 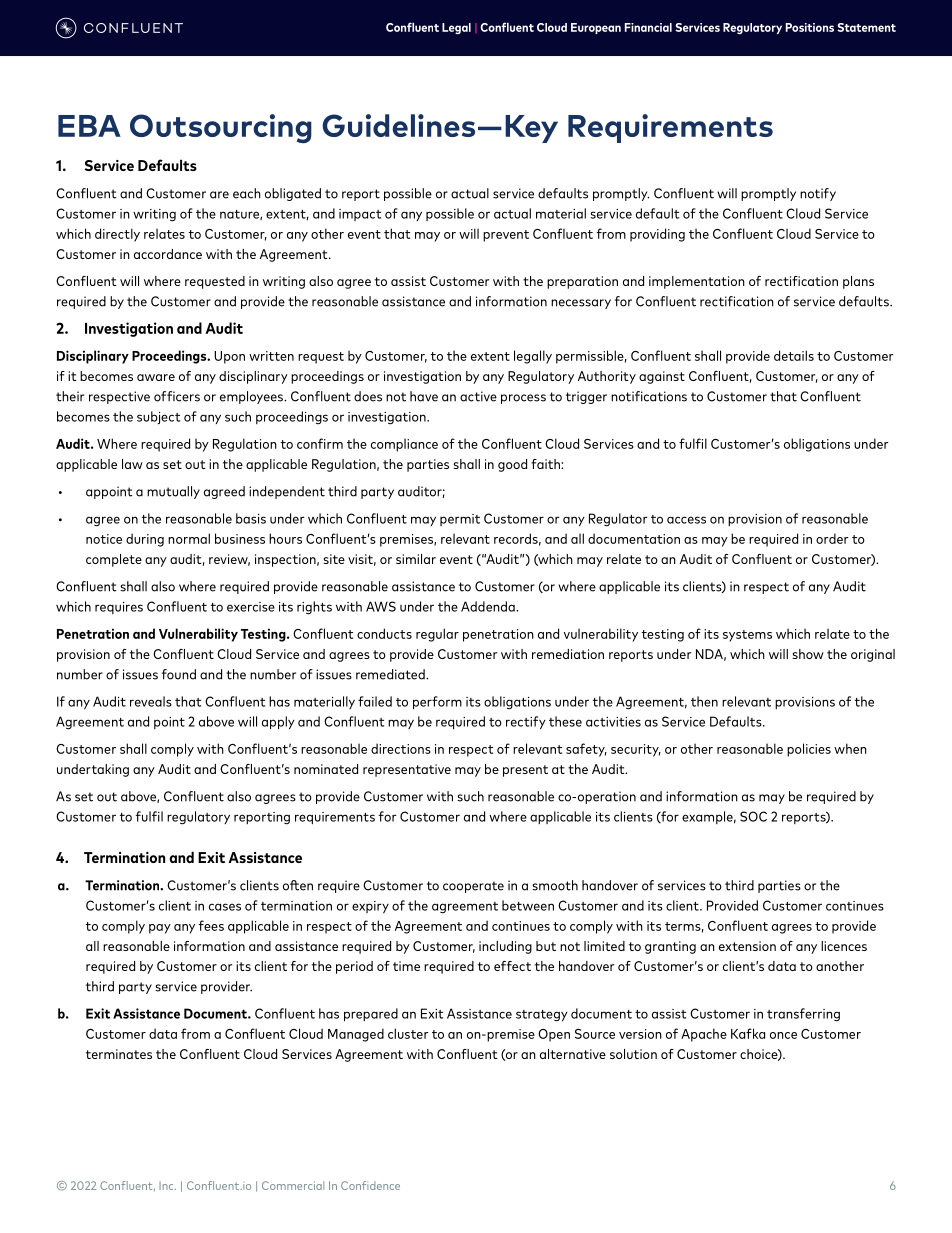 I want to click on Positions, so click(x=810, y=27).
